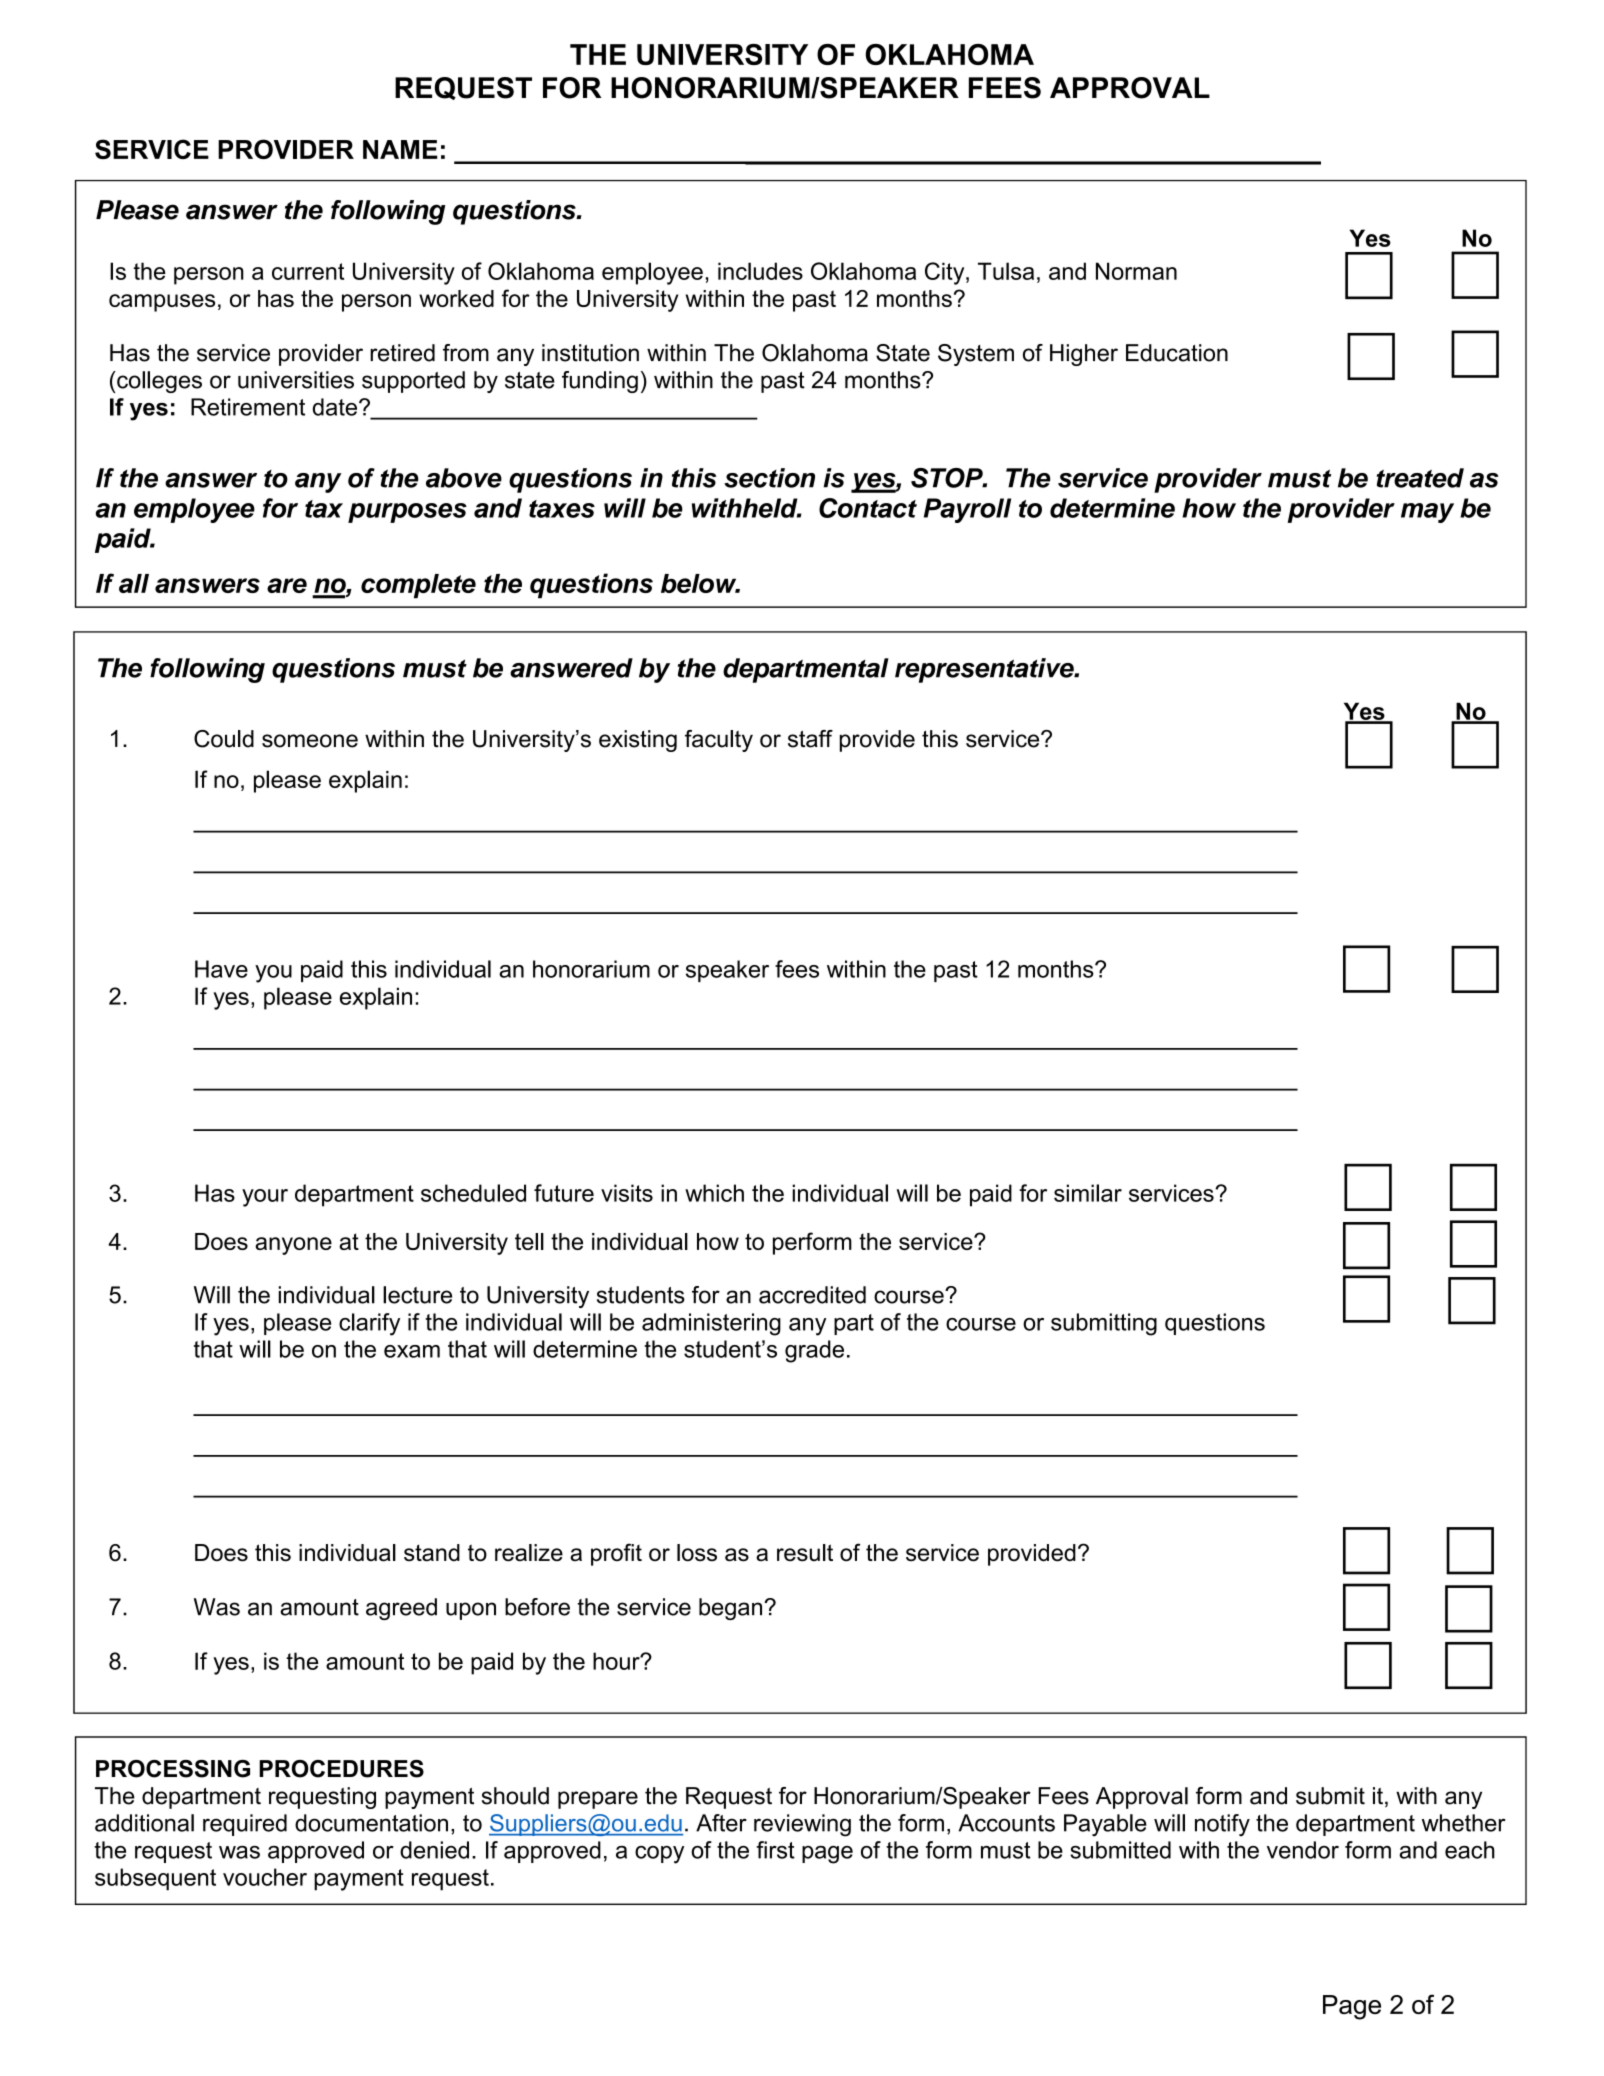 This screenshot has height=2076, width=1604. Describe the element at coordinates (245, 1825) in the screenshot. I see `required` at that location.
